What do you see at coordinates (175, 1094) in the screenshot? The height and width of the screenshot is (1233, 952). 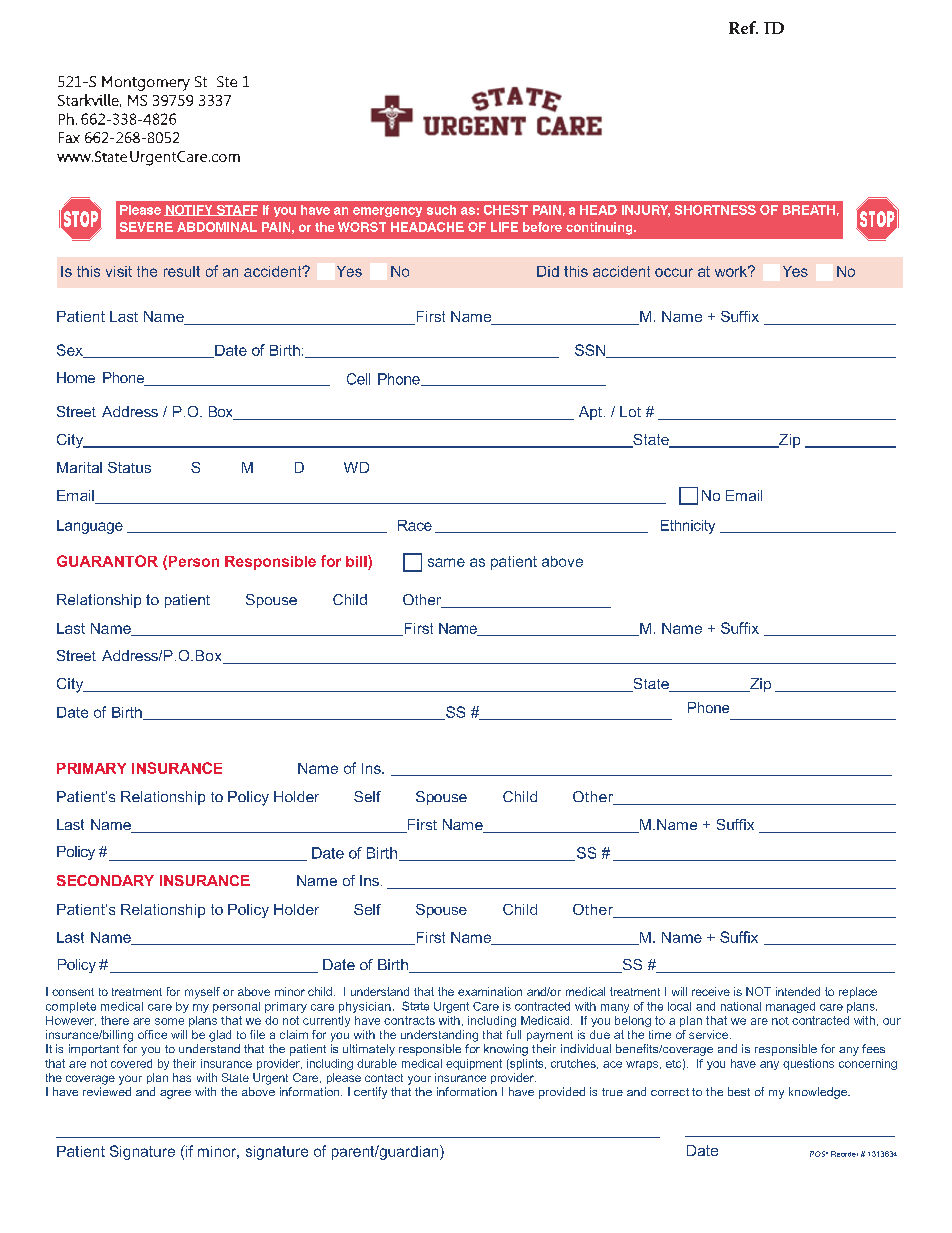 I see `agree` at bounding box center [175, 1094].
